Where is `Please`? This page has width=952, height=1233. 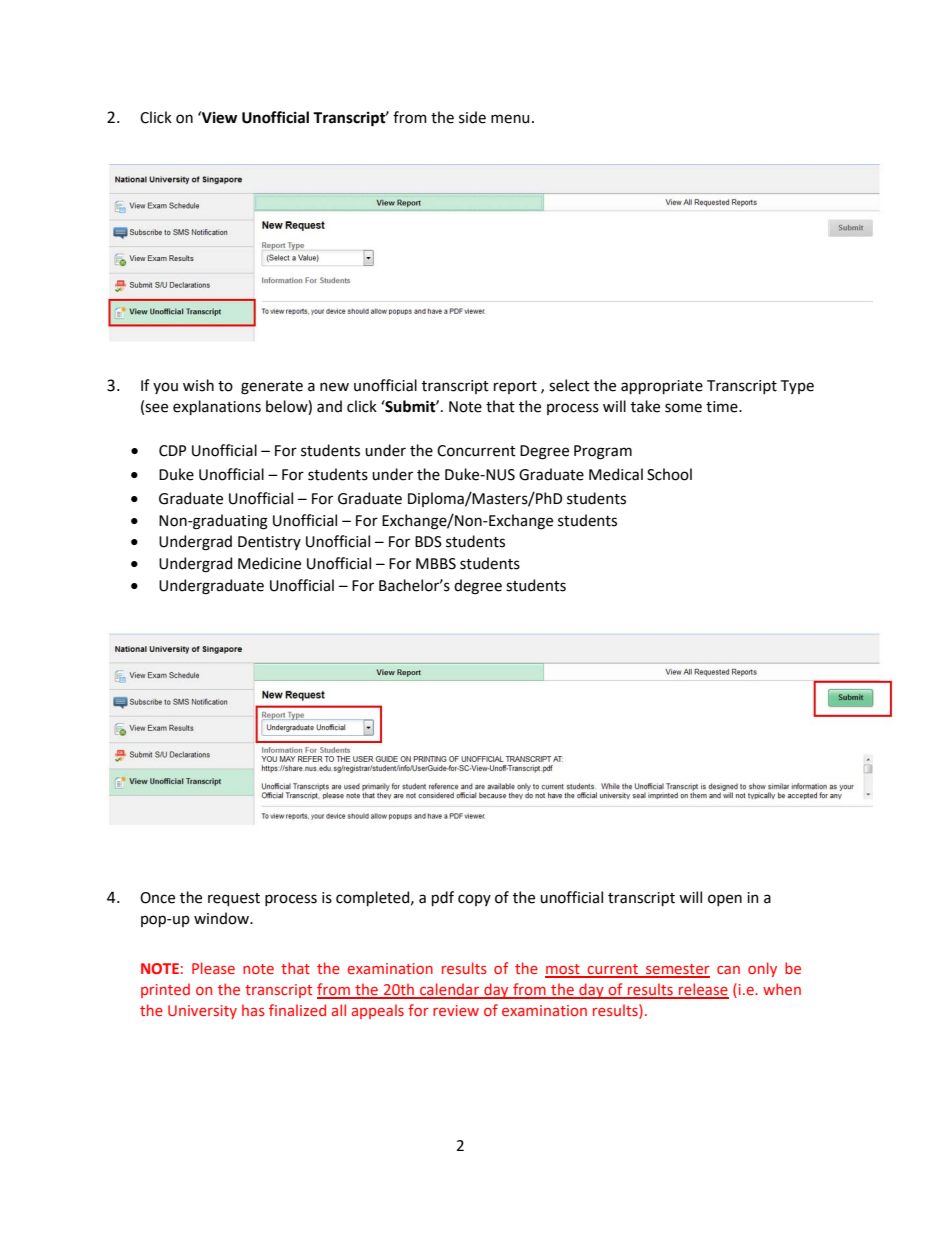
Please is located at coordinates (213, 968).
